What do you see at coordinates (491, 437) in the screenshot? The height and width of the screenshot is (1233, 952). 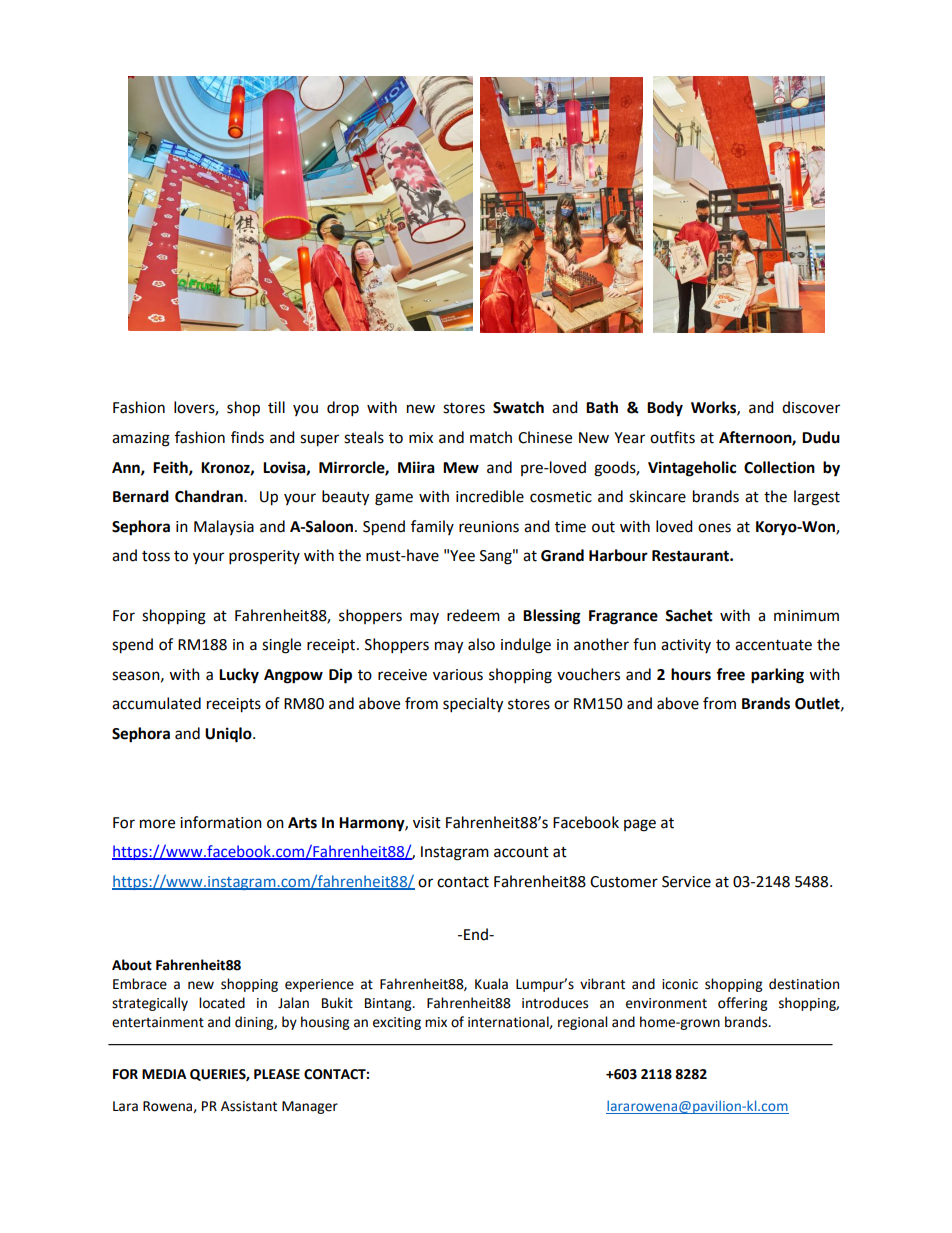 I see `match` at bounding box center [491, 437].
